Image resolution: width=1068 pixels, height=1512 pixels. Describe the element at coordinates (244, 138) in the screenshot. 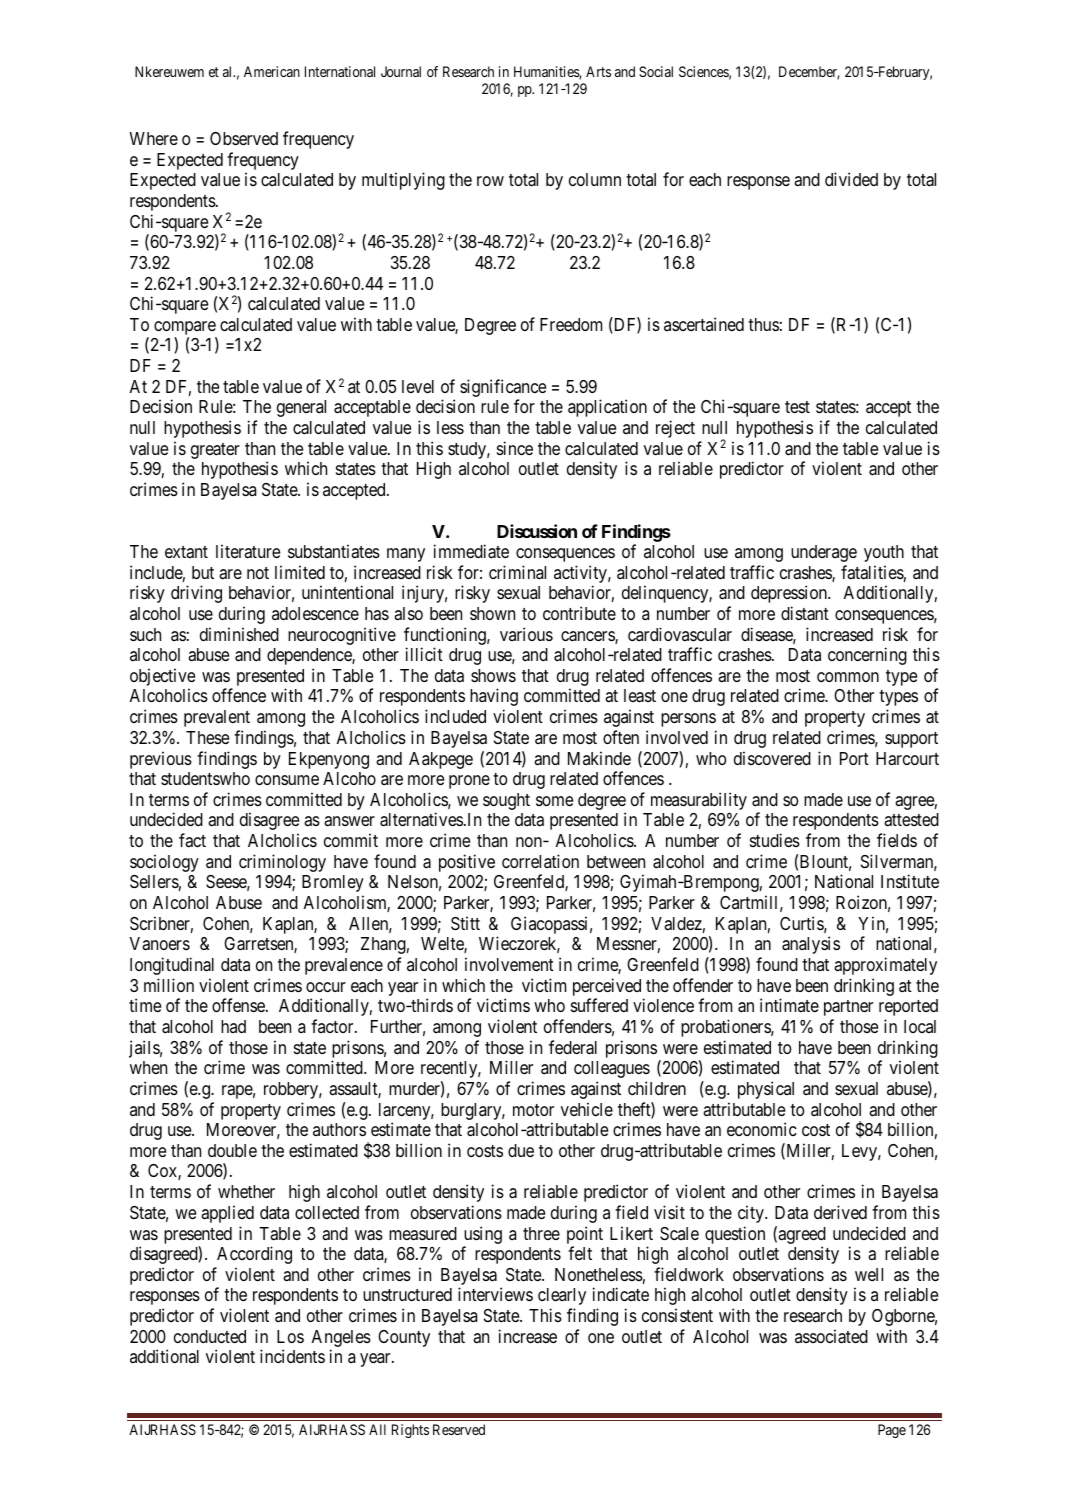

I see `Observed` at that location.
